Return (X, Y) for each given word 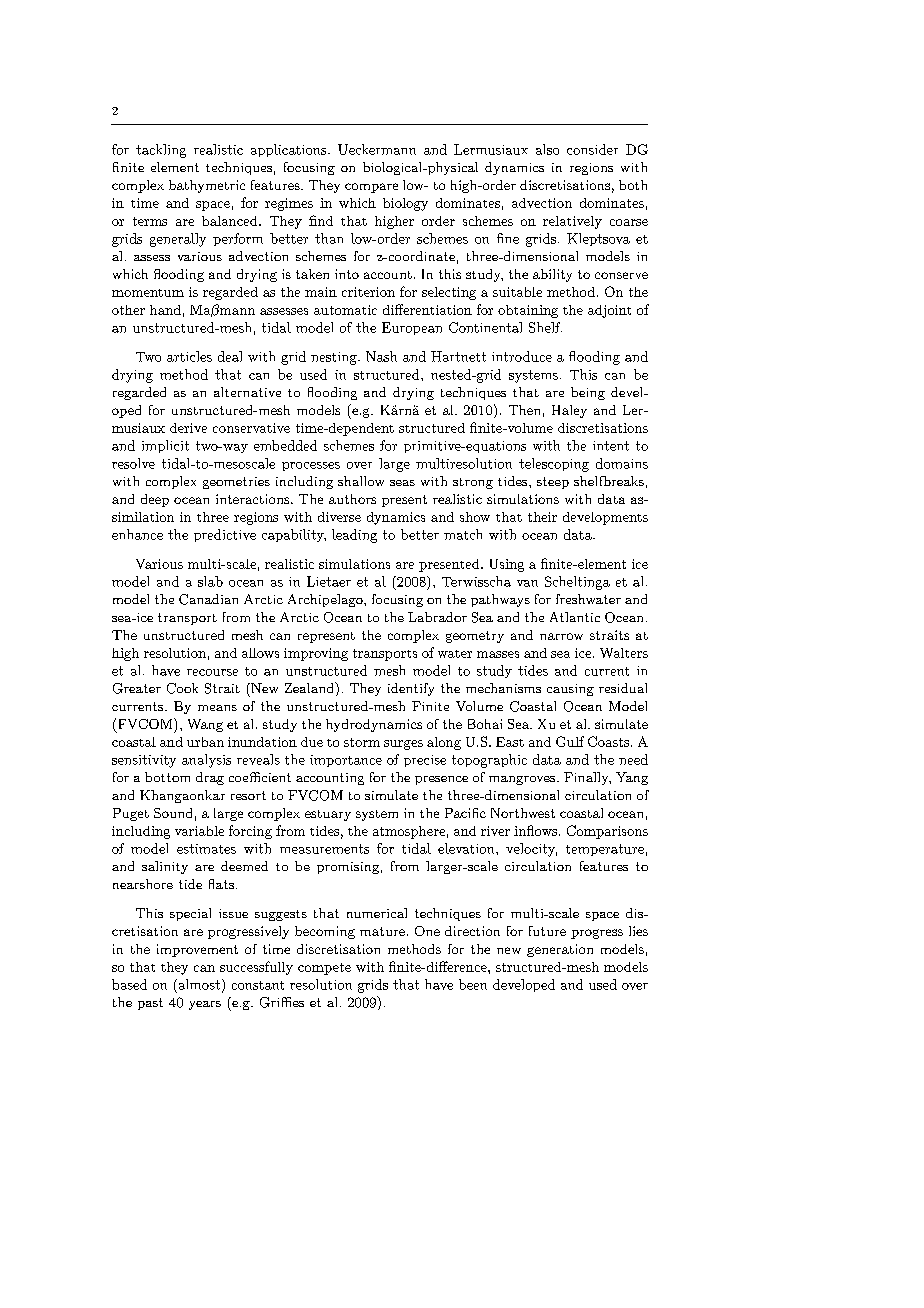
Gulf (570, 741)
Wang (205, 725)
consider (592, 149)
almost (198, 984)
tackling (161, 151)
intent (611, 446)
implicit (165, 446)
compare (371, 188)
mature (382, 931)
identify (411, 689)
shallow (361, 481)
